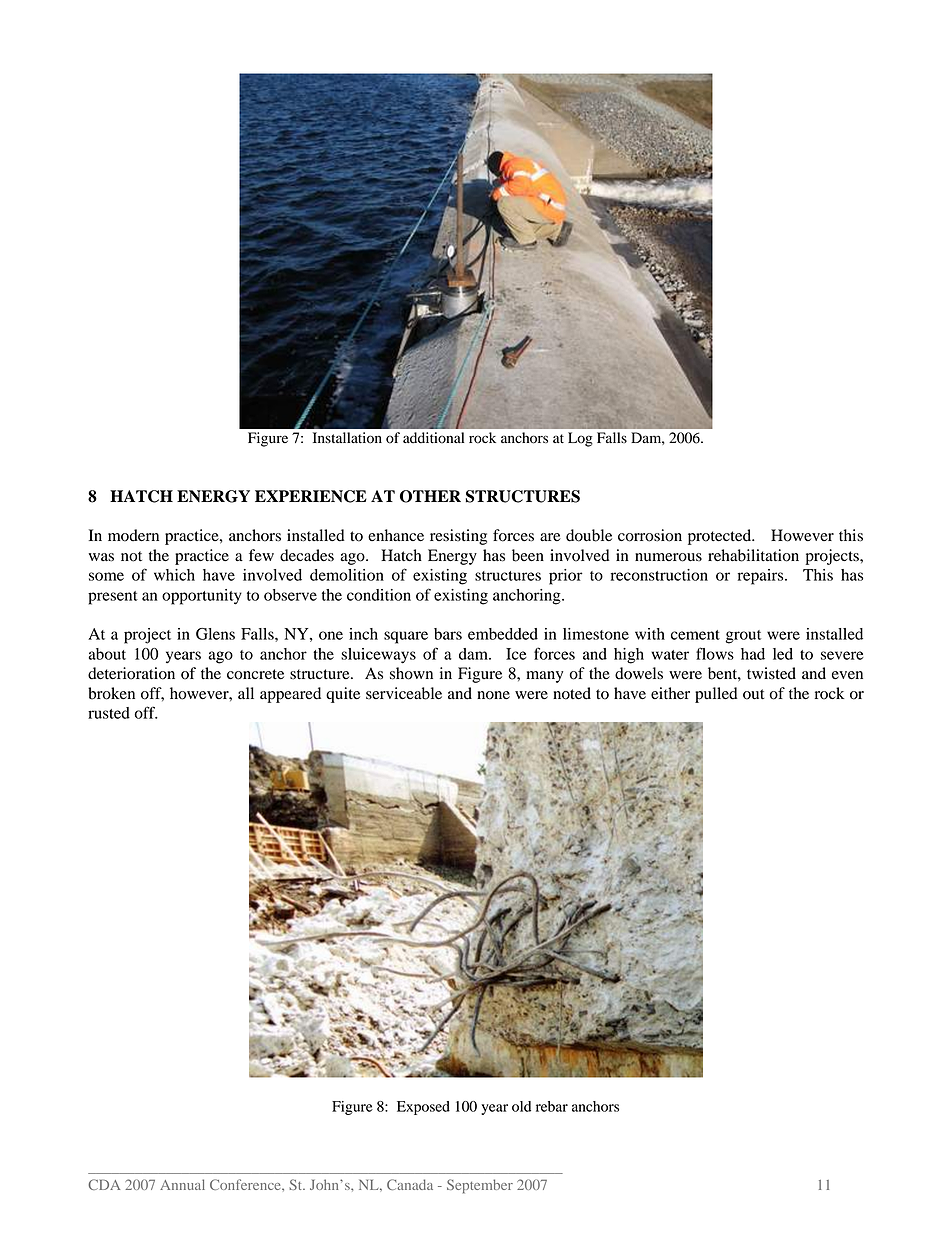  What do you see at coordinates (182, 1184) in the screenshot?
I see `Annual` at bounding box center [182, 1184].
